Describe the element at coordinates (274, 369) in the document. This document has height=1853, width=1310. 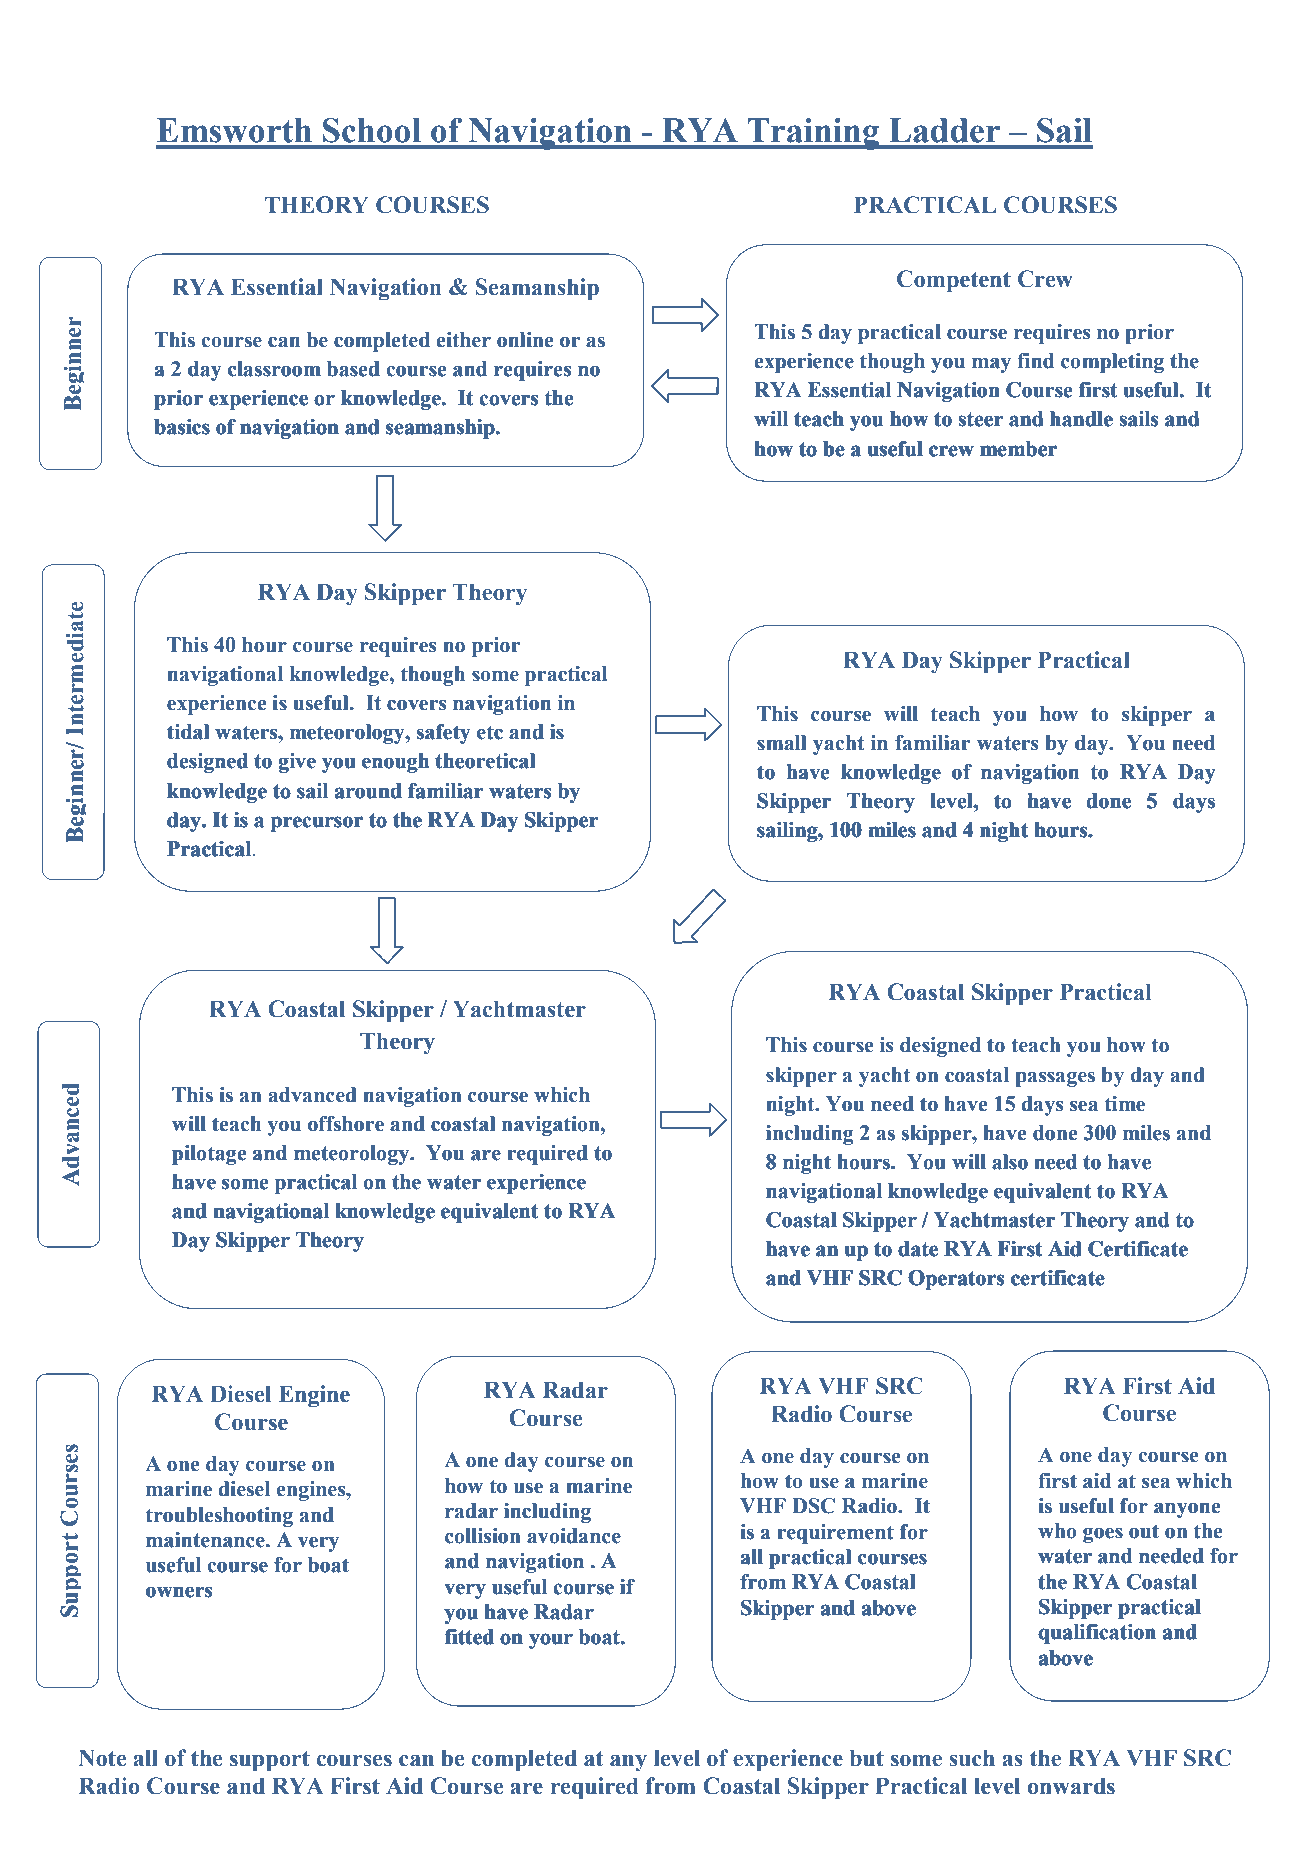
I see `classroom` at that location.
